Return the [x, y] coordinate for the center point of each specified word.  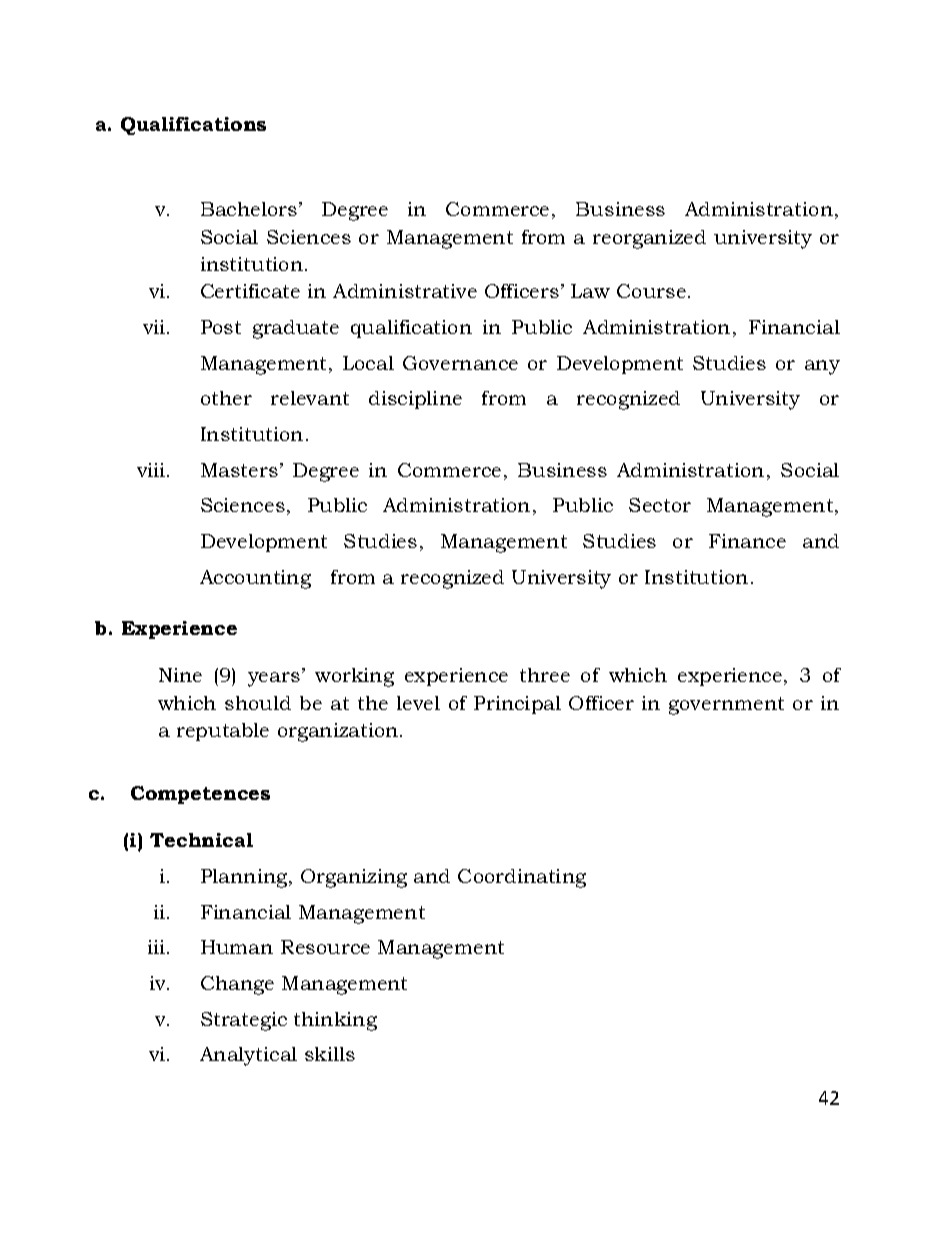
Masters [239, 470]
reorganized [649, 239]
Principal [517, 705]
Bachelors [249, 209]
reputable [223, 732]
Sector [660, 505]
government [726, 706]
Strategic [244, 1021]
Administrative [405, 291]
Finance [747, 541]
